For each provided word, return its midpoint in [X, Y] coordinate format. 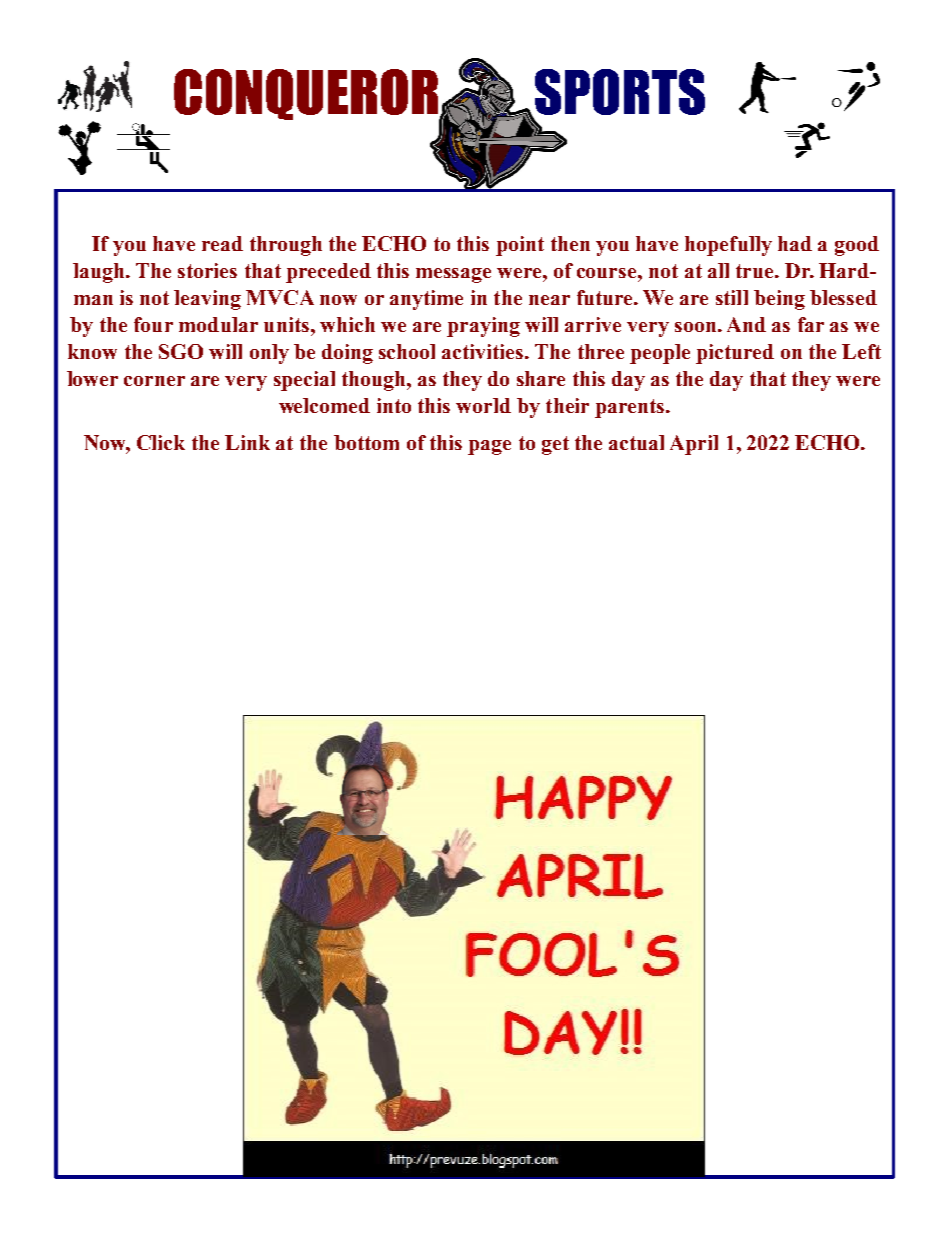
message [453, 275]
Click [161, 442]
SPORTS [618, 93]
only [269, 354]
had [795, 243]
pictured [735, 354]
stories [207, 270]
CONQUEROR [307, 95]
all [718, 270]
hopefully [728, 246]
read [222, 243]
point [520, 246]
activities [484, 351]
